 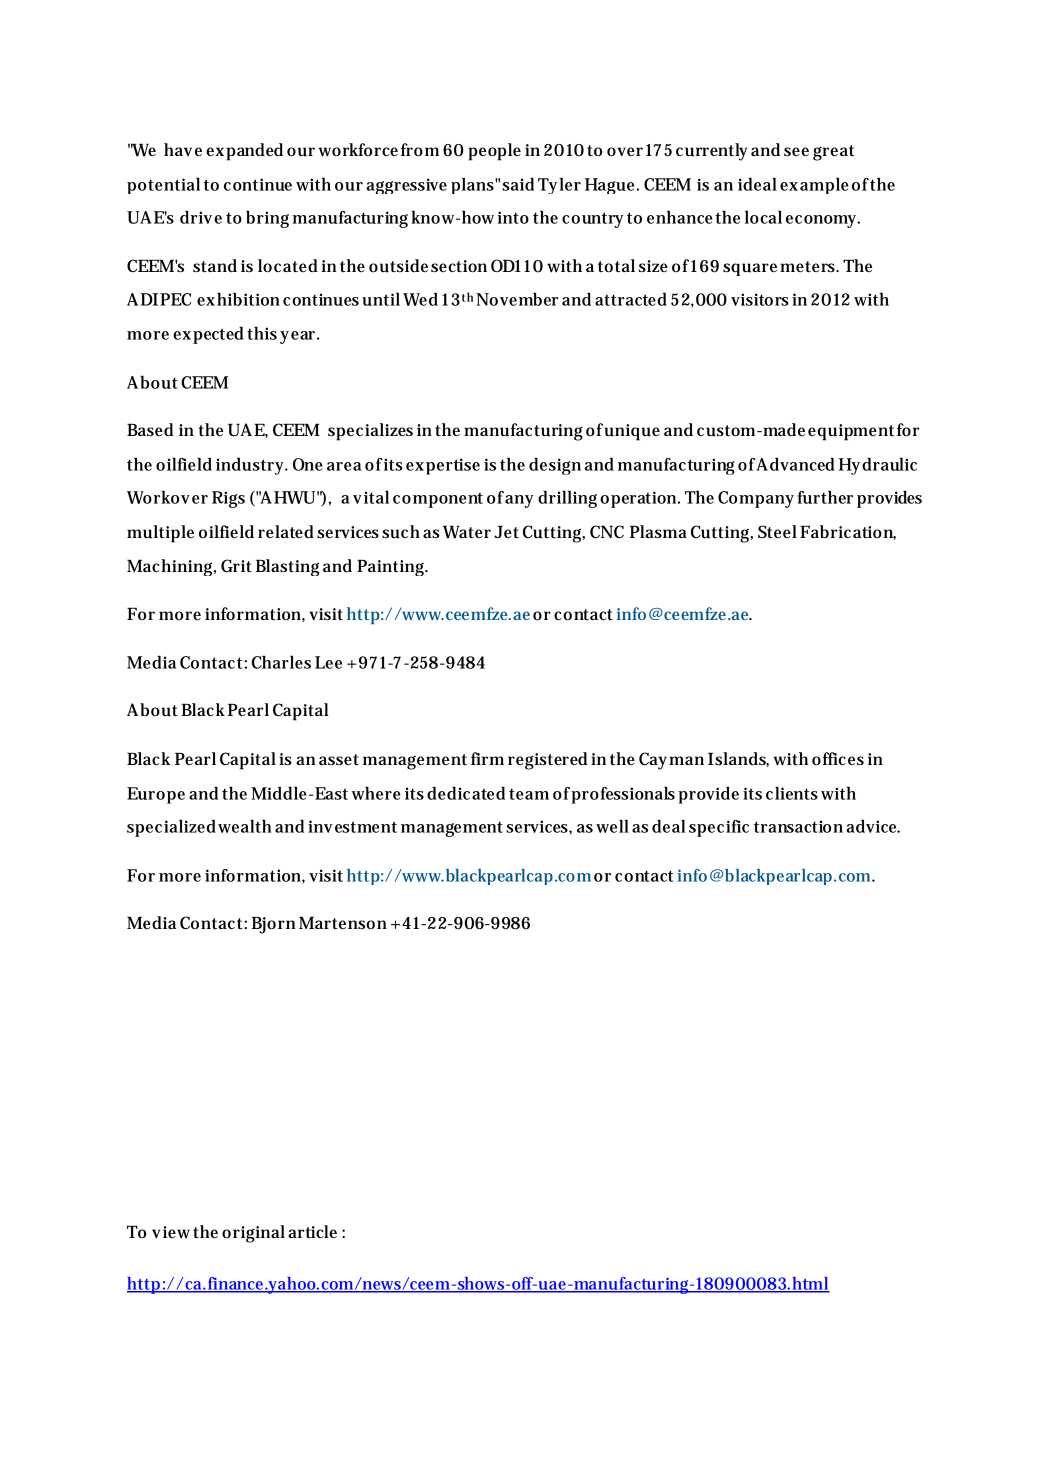 I want to click on wealth, so click(x=244, y=826).
